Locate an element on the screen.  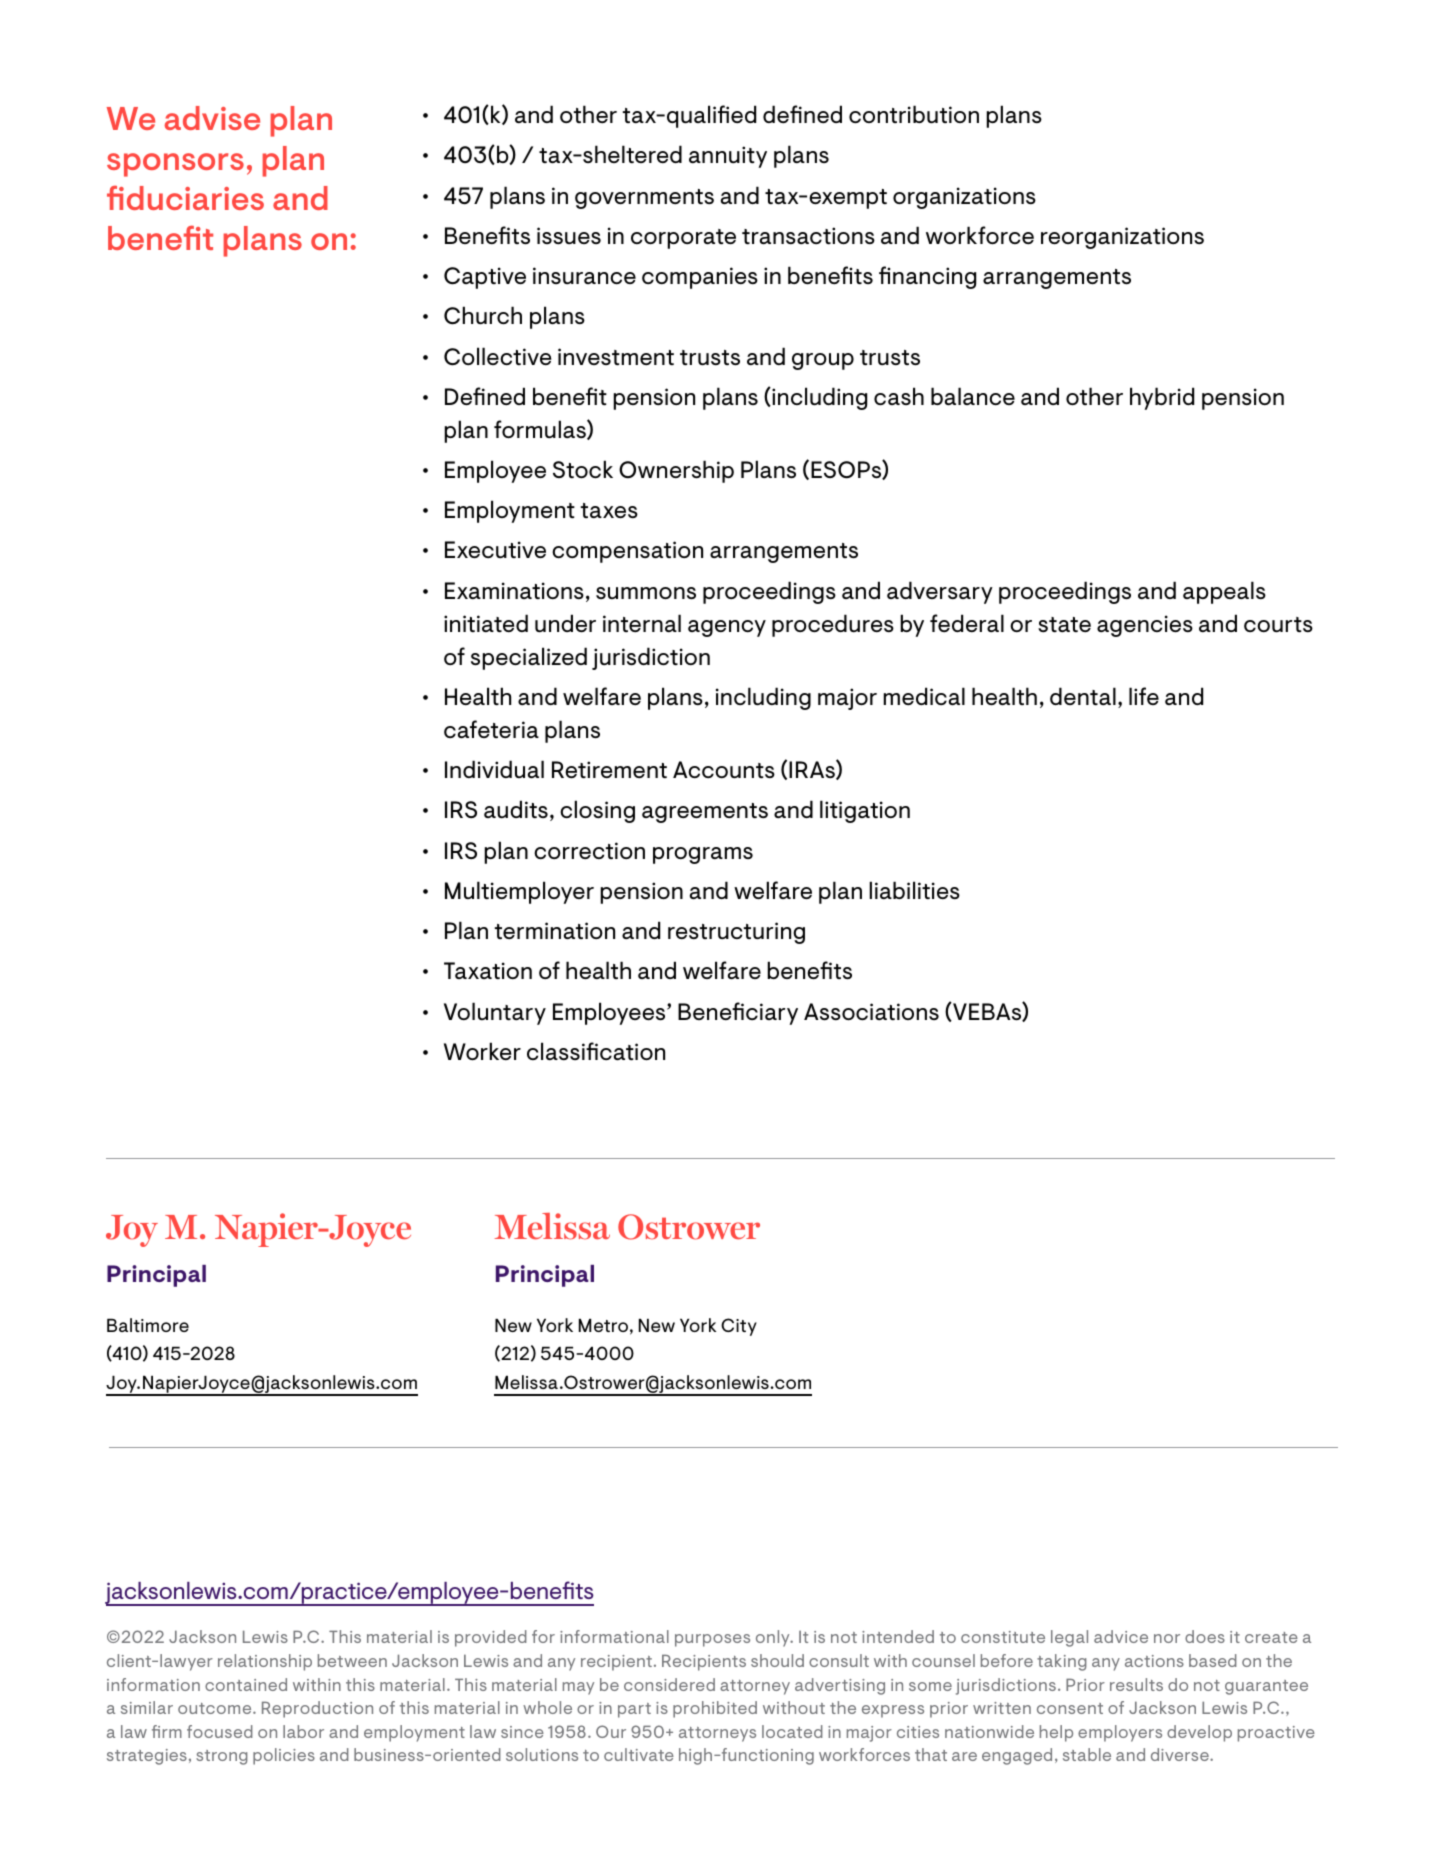
Individual is located at coordinates (494, 769).
